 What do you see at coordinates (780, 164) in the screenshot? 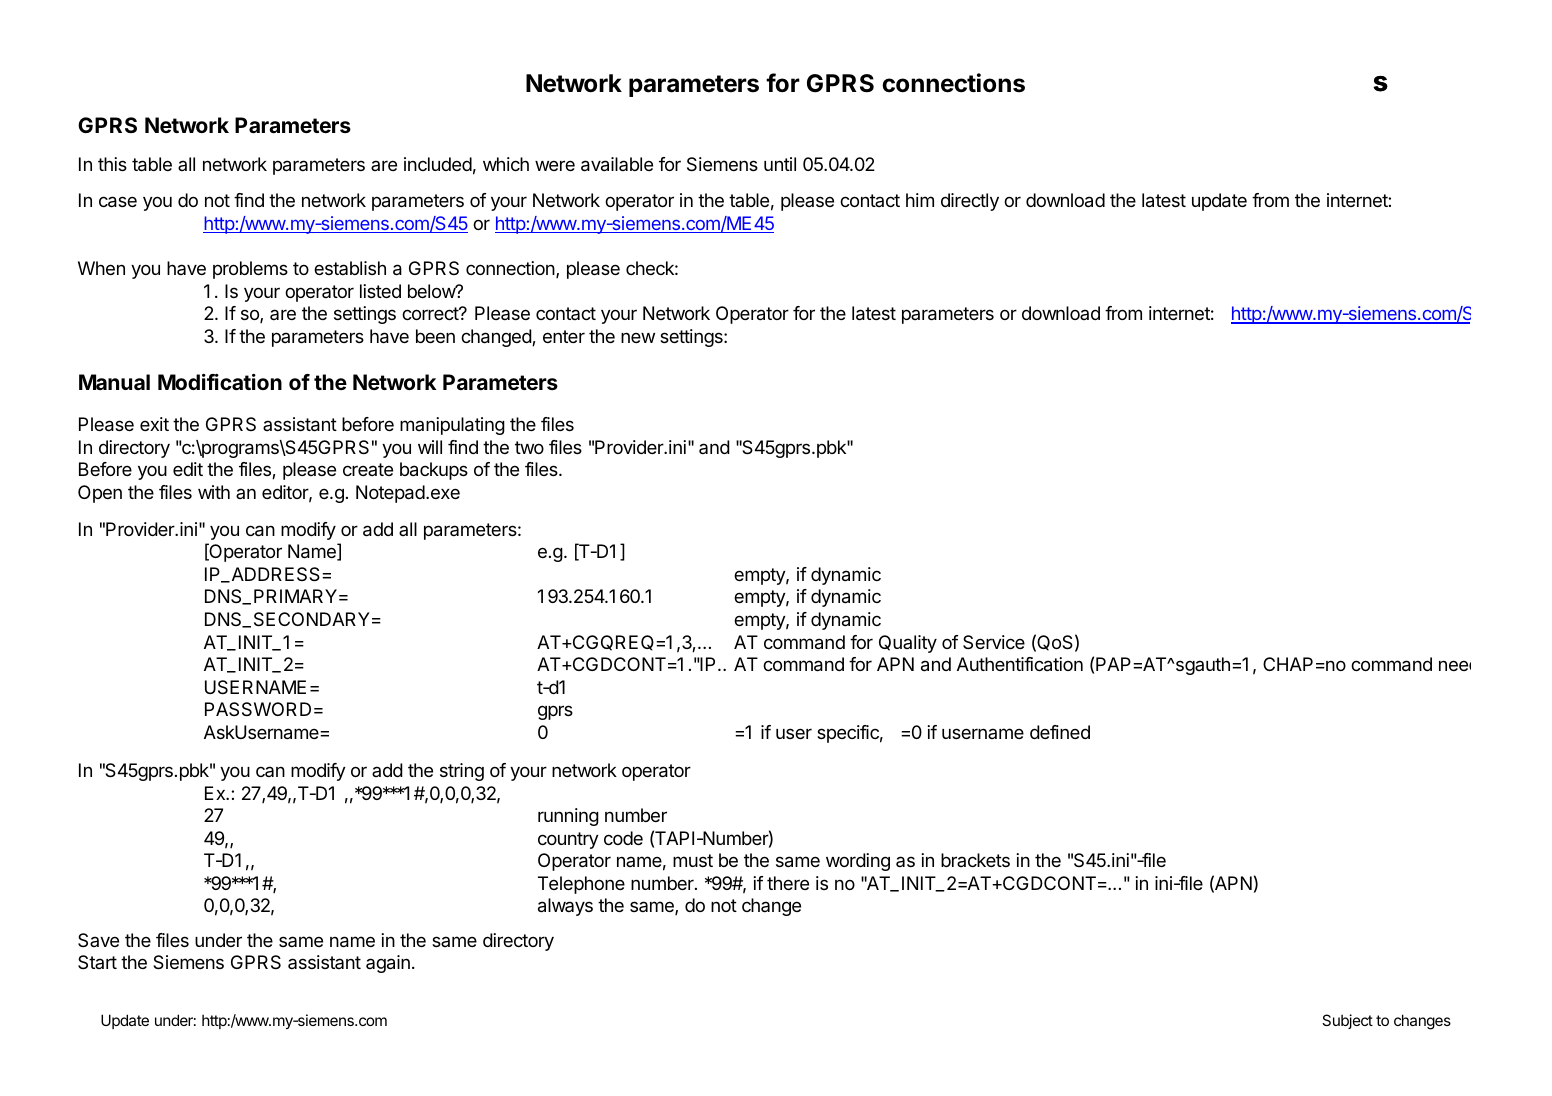
I see `until` at bounding box center [780, 164].
